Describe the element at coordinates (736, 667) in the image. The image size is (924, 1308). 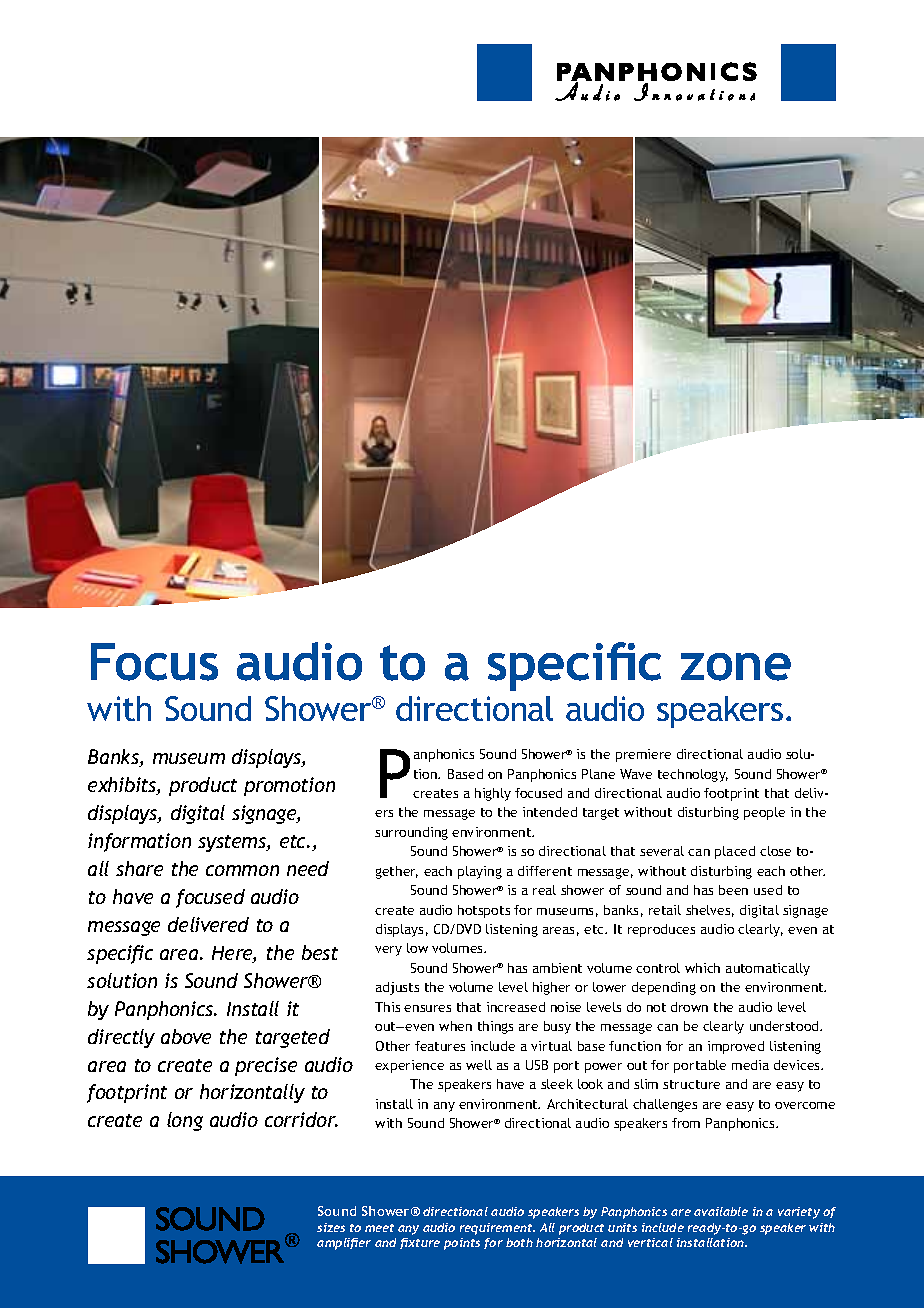
I see `zone` at that location.
